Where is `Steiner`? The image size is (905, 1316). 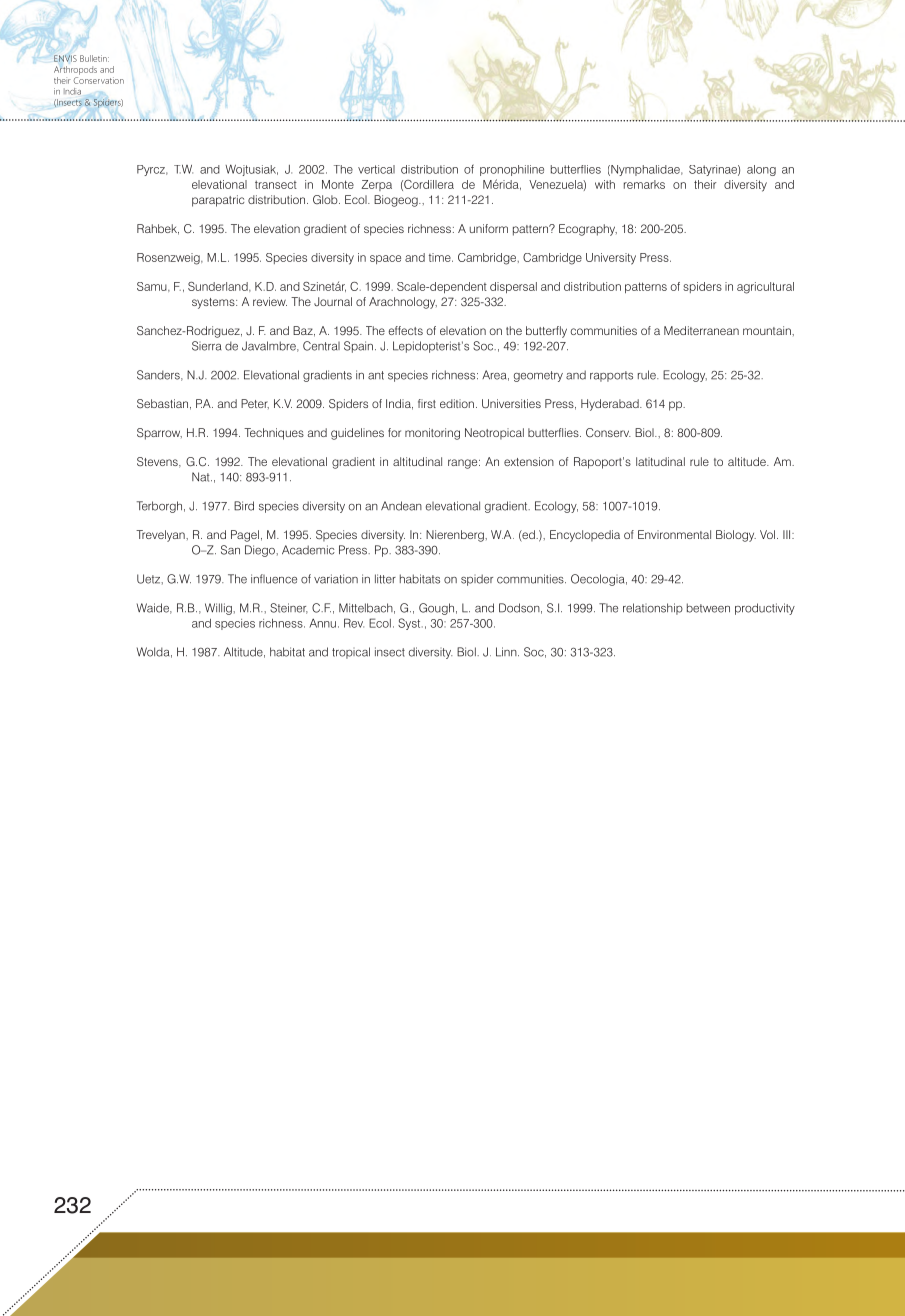
Steiner is located at coordinates (289, 608).
